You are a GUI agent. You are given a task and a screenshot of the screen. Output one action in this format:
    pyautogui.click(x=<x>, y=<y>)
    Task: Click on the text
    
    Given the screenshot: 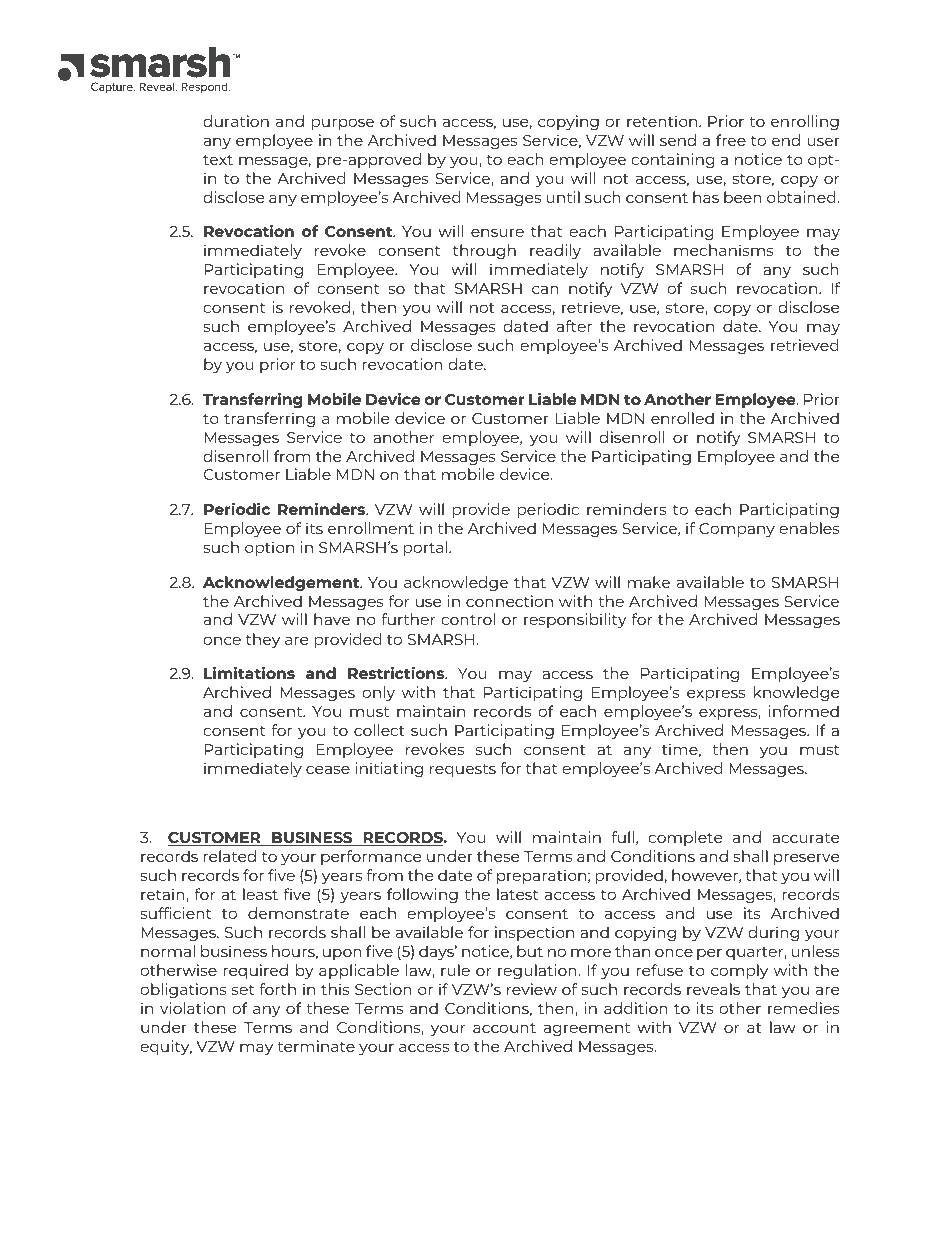 What is the action you would take?
    pyautogui.click(x=218, y=160)
